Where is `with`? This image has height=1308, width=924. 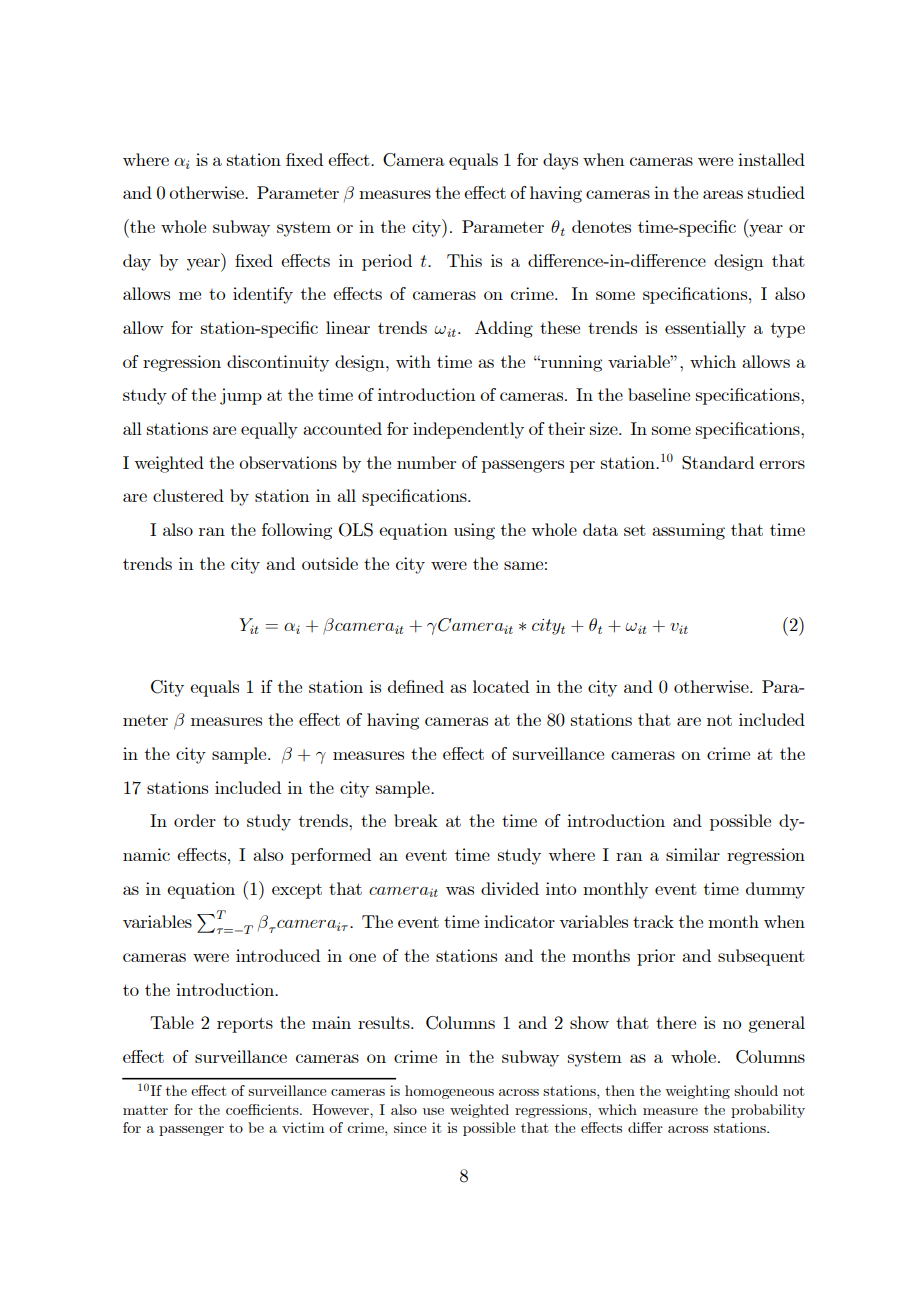
with is located at coordinates (413, 361).
